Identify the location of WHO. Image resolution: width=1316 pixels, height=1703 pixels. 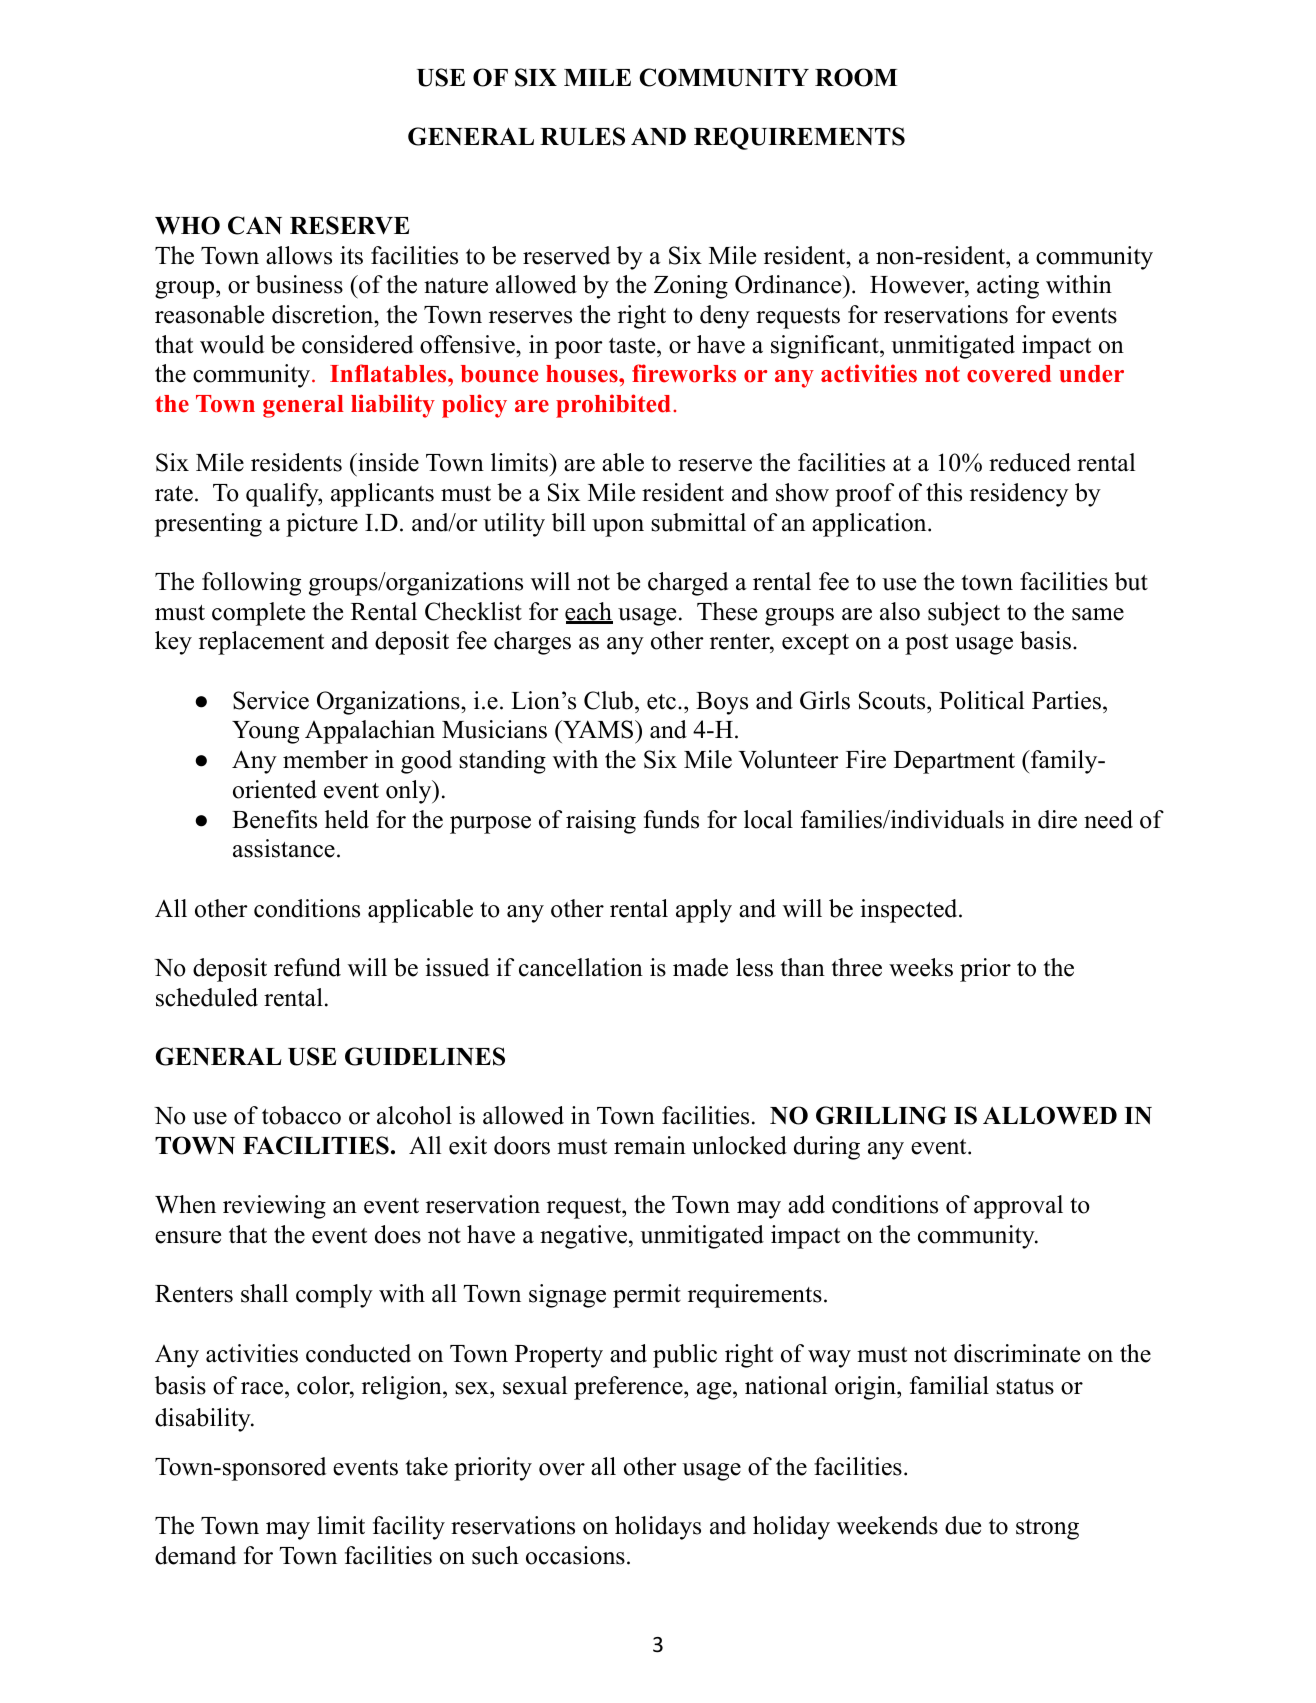
(187, 225).
